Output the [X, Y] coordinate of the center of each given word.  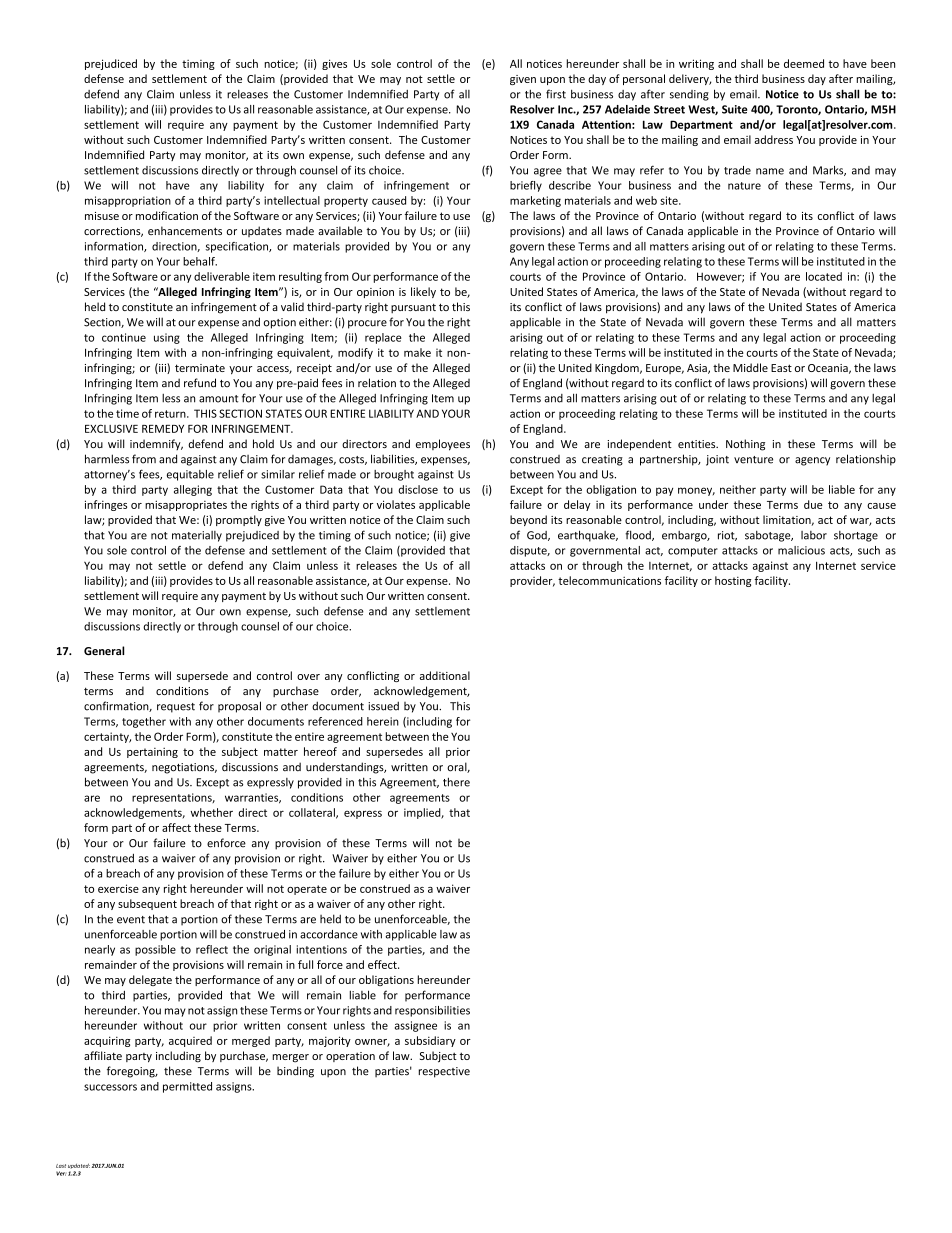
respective [444, 1072]
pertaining [152, 753]
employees [443, 445]
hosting [733, 581]
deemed [804, 63]
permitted [187, 1087]
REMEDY [163, 429]
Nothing [745, 445]
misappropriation [128, 201]
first [556, 94]
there [456, 782]
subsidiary [430, 1041]
